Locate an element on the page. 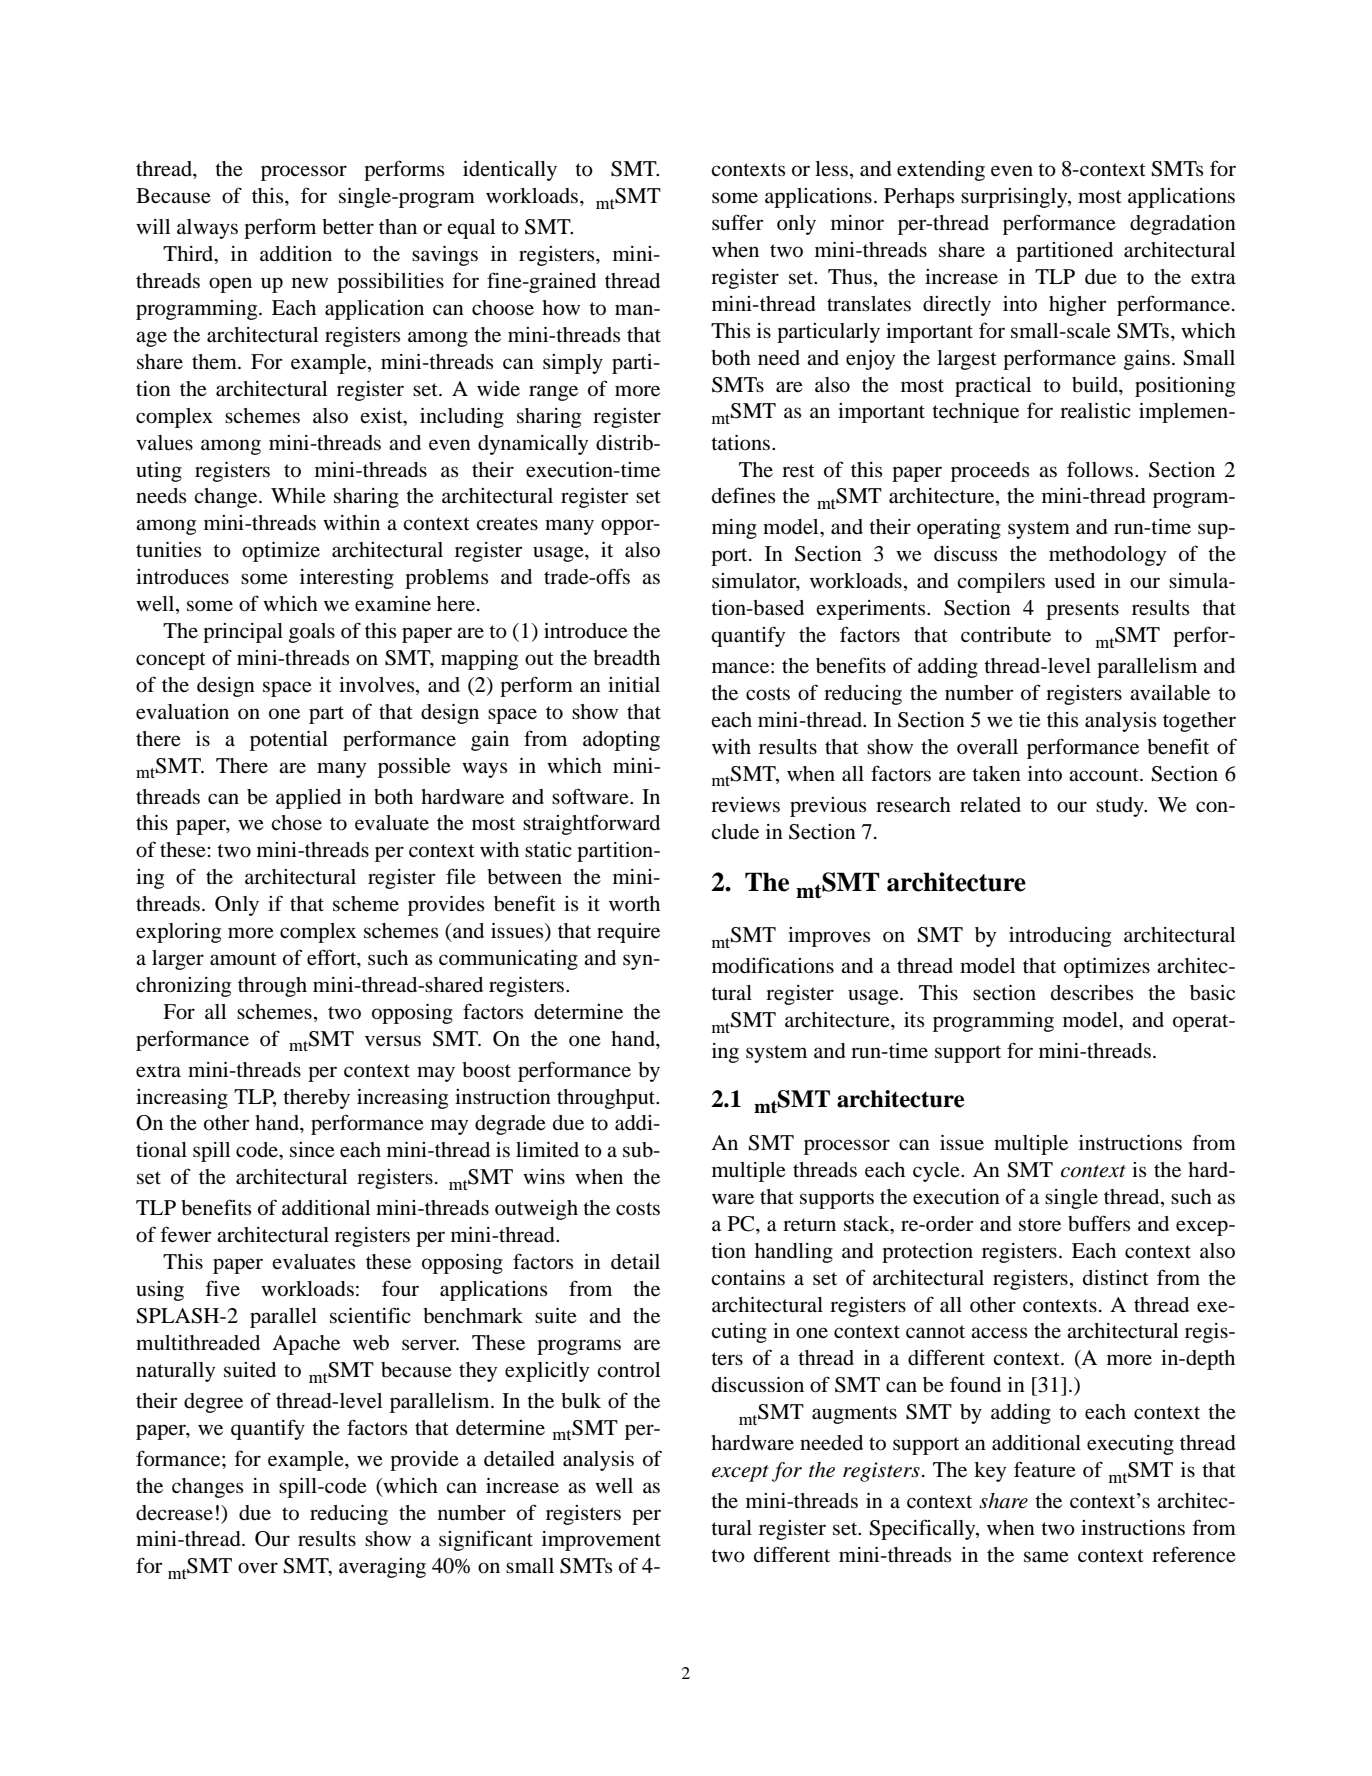 This page has height=1776, width=1372. breadth is located at coordinates (626, 658).
